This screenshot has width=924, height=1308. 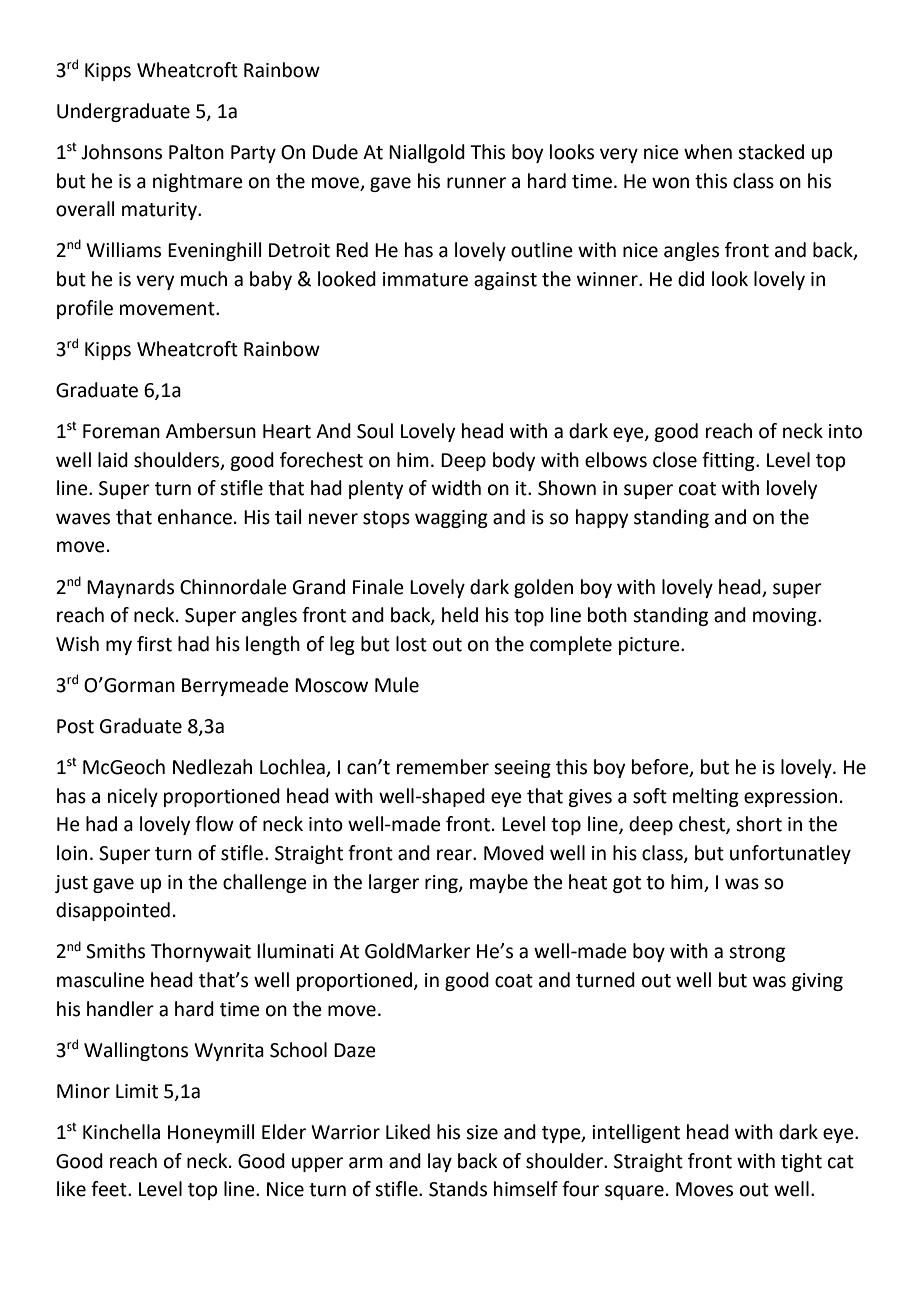 What do you see at coordinates (411, 644) in the screenshot?
I see `lost` at bounding box center [411, 644].
